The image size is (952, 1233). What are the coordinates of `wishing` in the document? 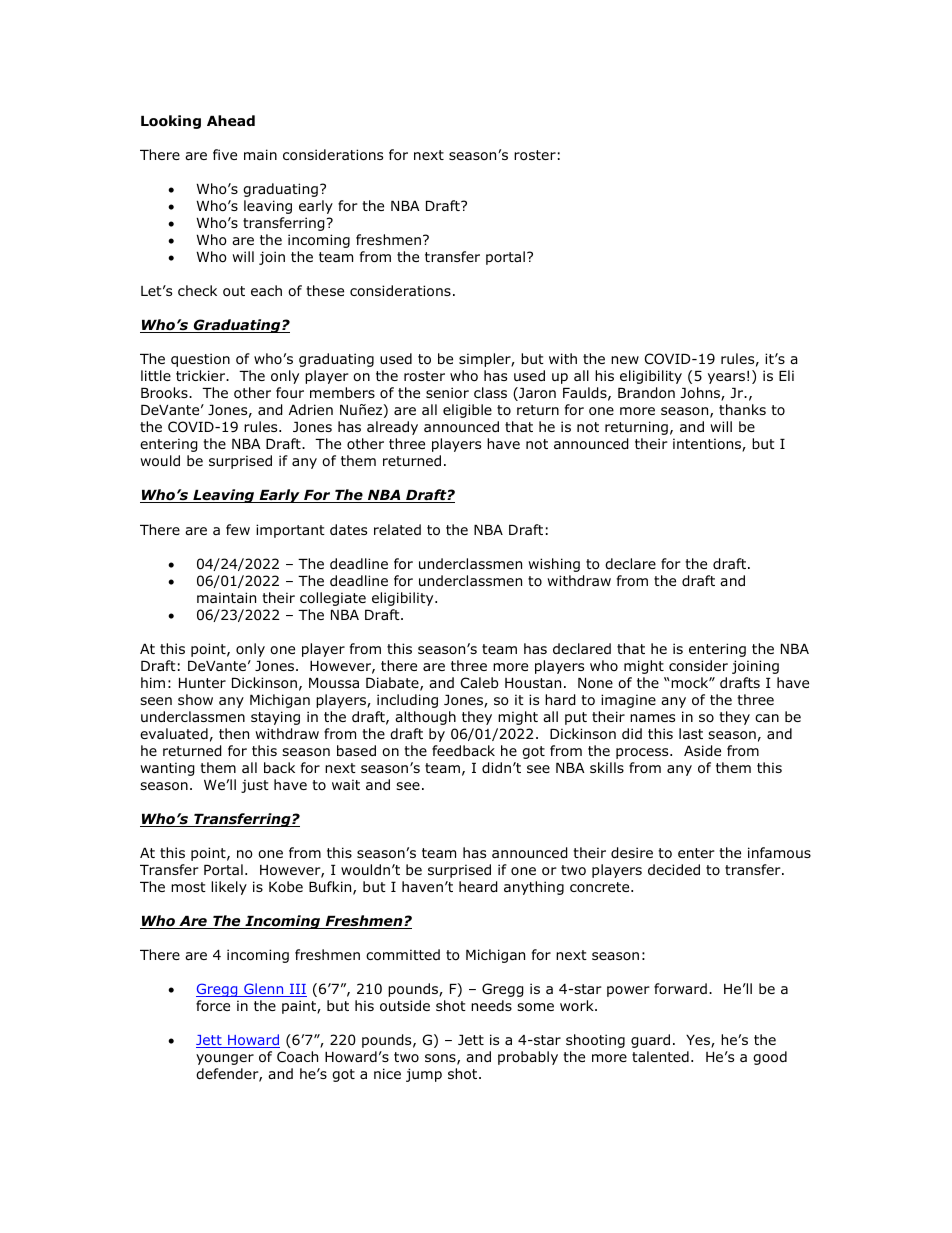 It's located at (554, 565).
